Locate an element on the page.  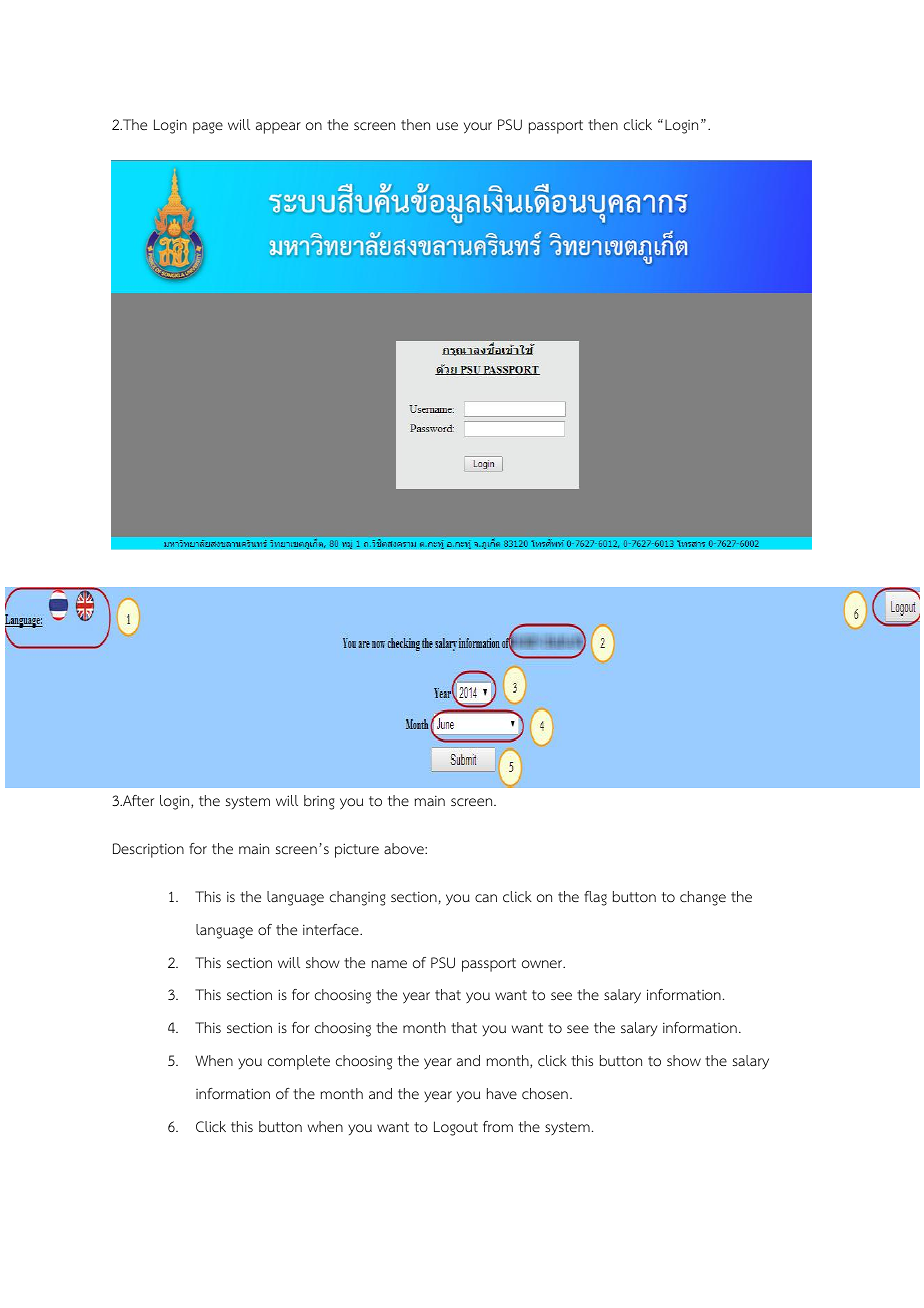
above is located at coordinates (405, 849).
